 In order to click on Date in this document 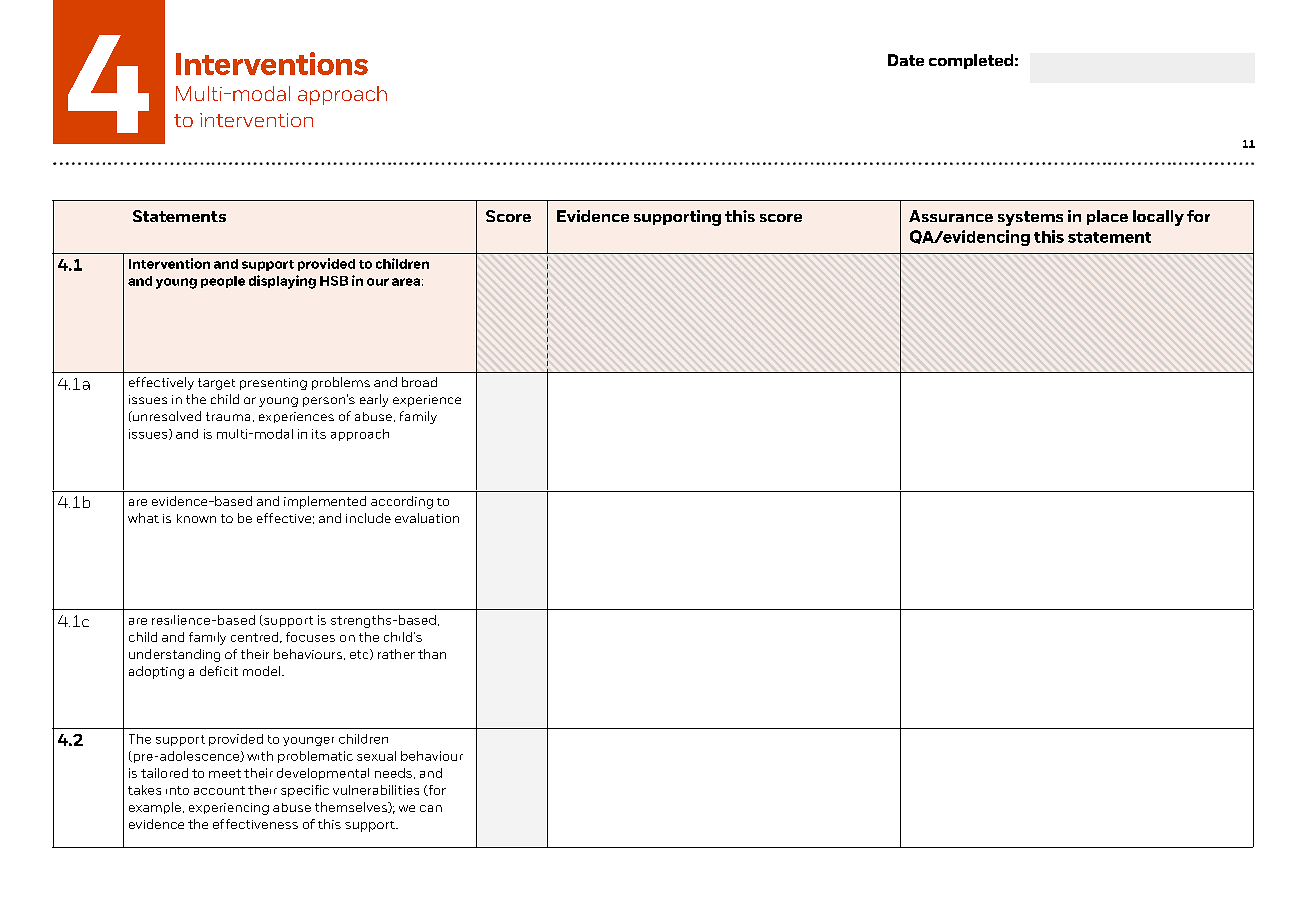, I will do `click(906, 60)`.
